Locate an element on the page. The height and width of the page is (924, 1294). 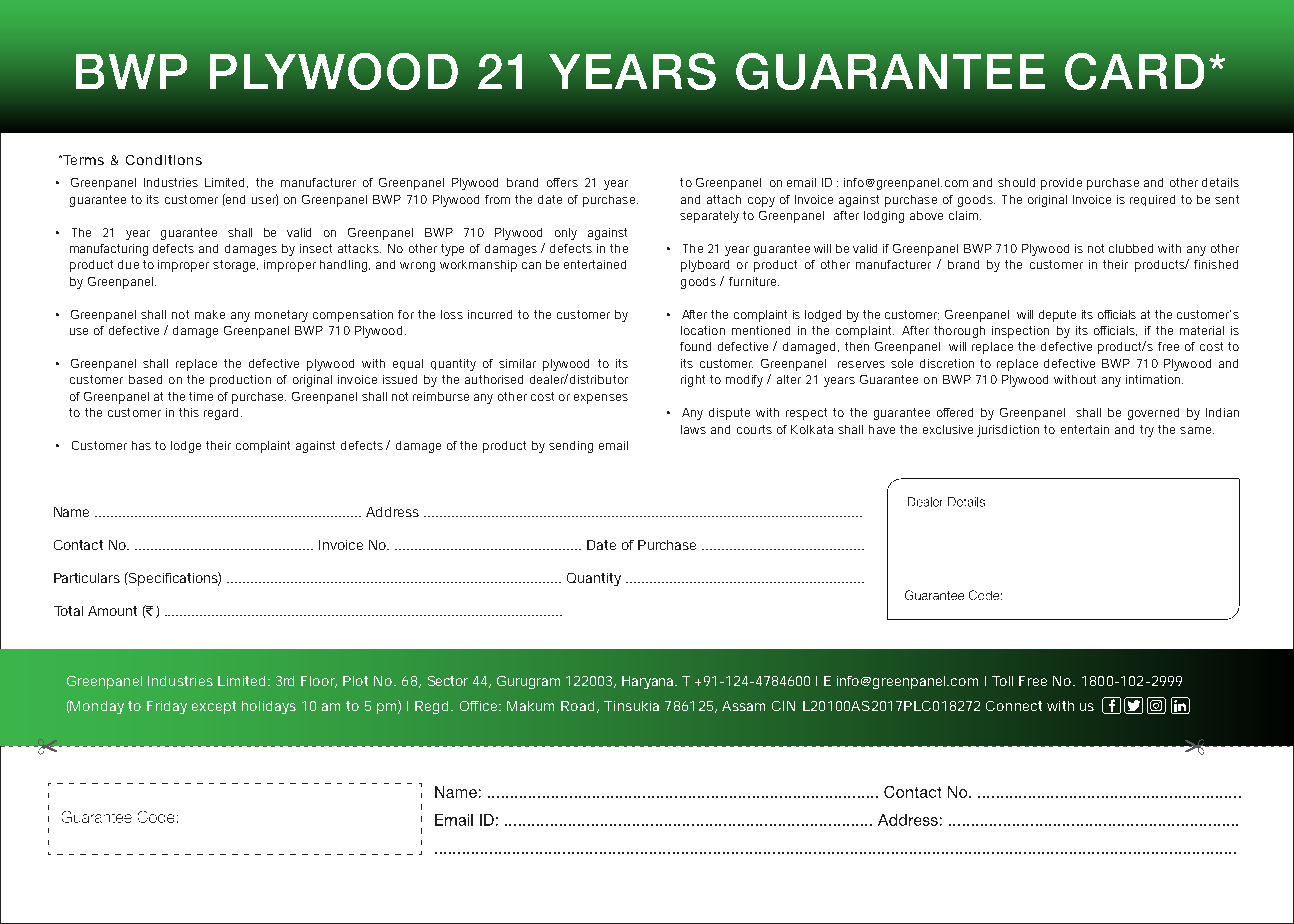
laws is located at coordinates (693, 429).
